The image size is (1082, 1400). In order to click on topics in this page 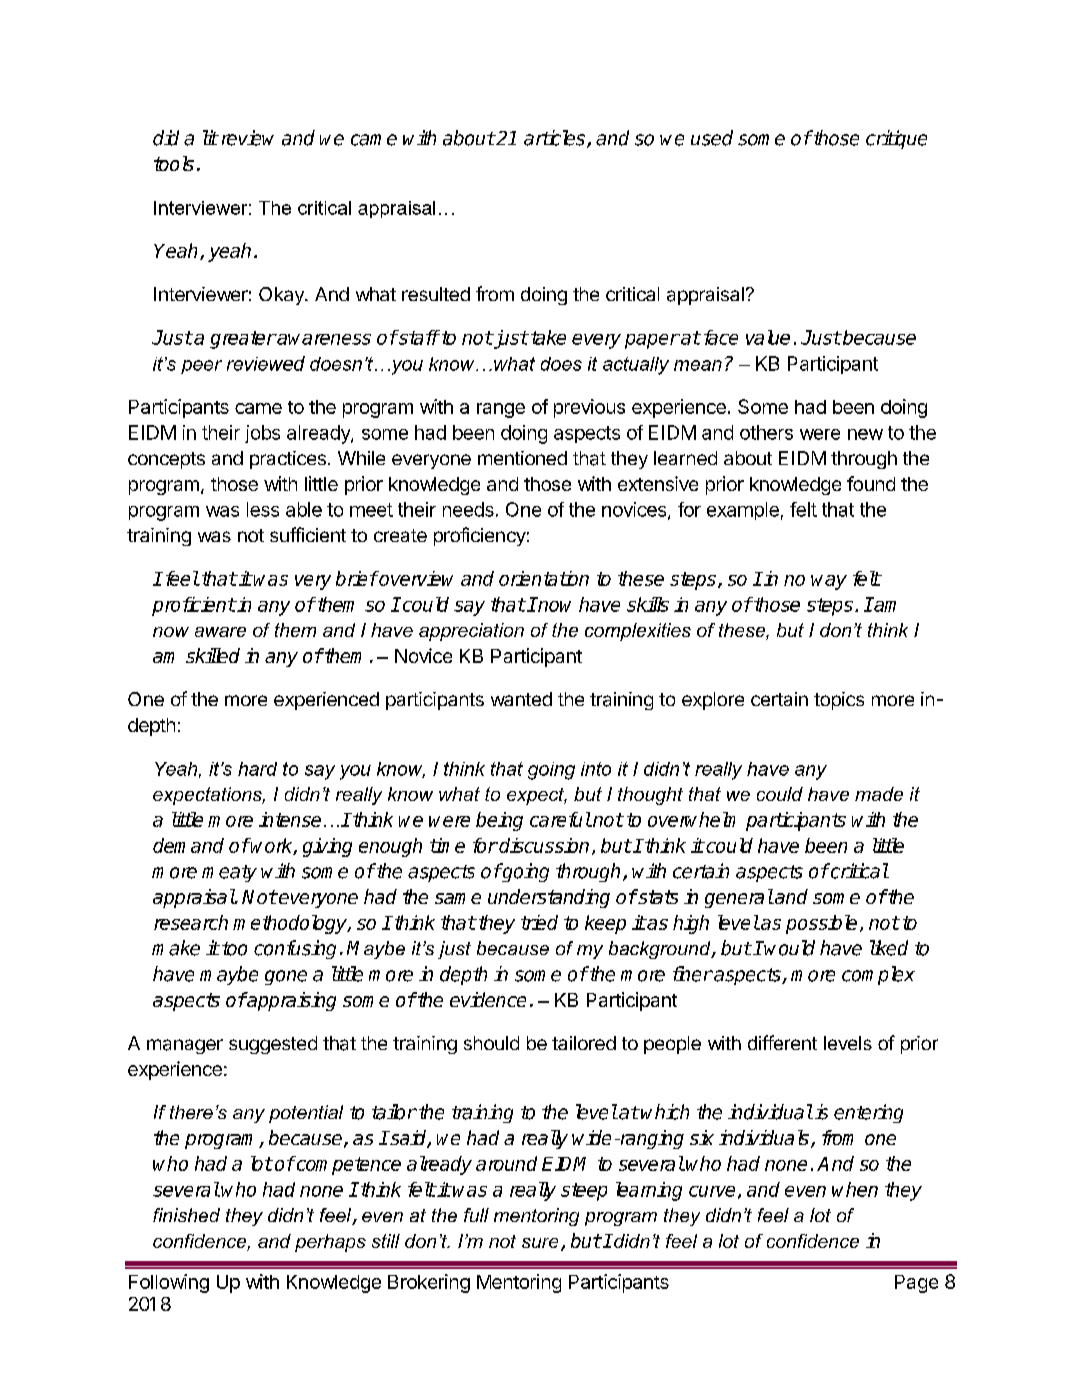, I will do `click(839, 701)`.
